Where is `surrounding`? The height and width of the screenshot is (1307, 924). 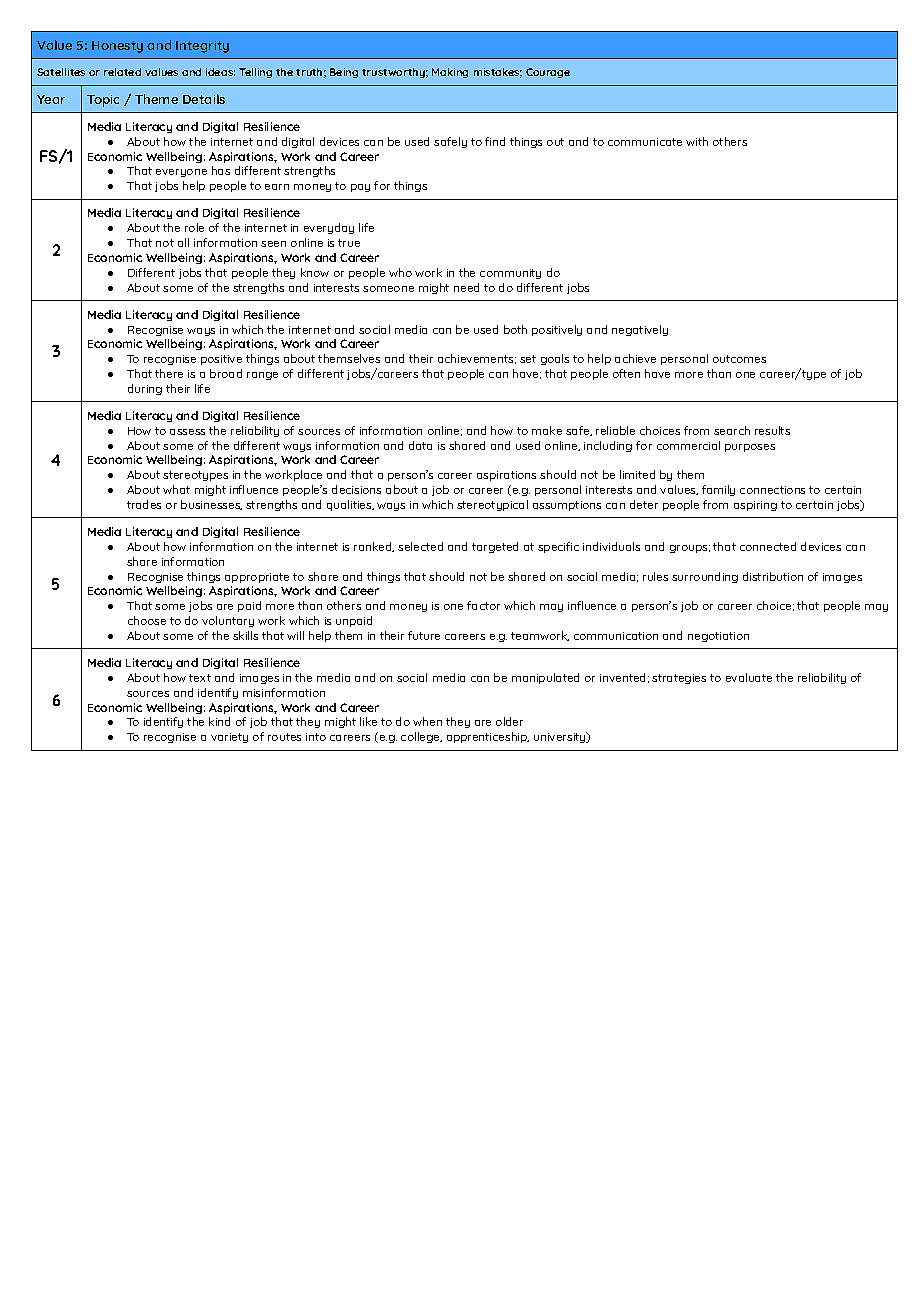 surrounding is located at coordinates (705, 577).
